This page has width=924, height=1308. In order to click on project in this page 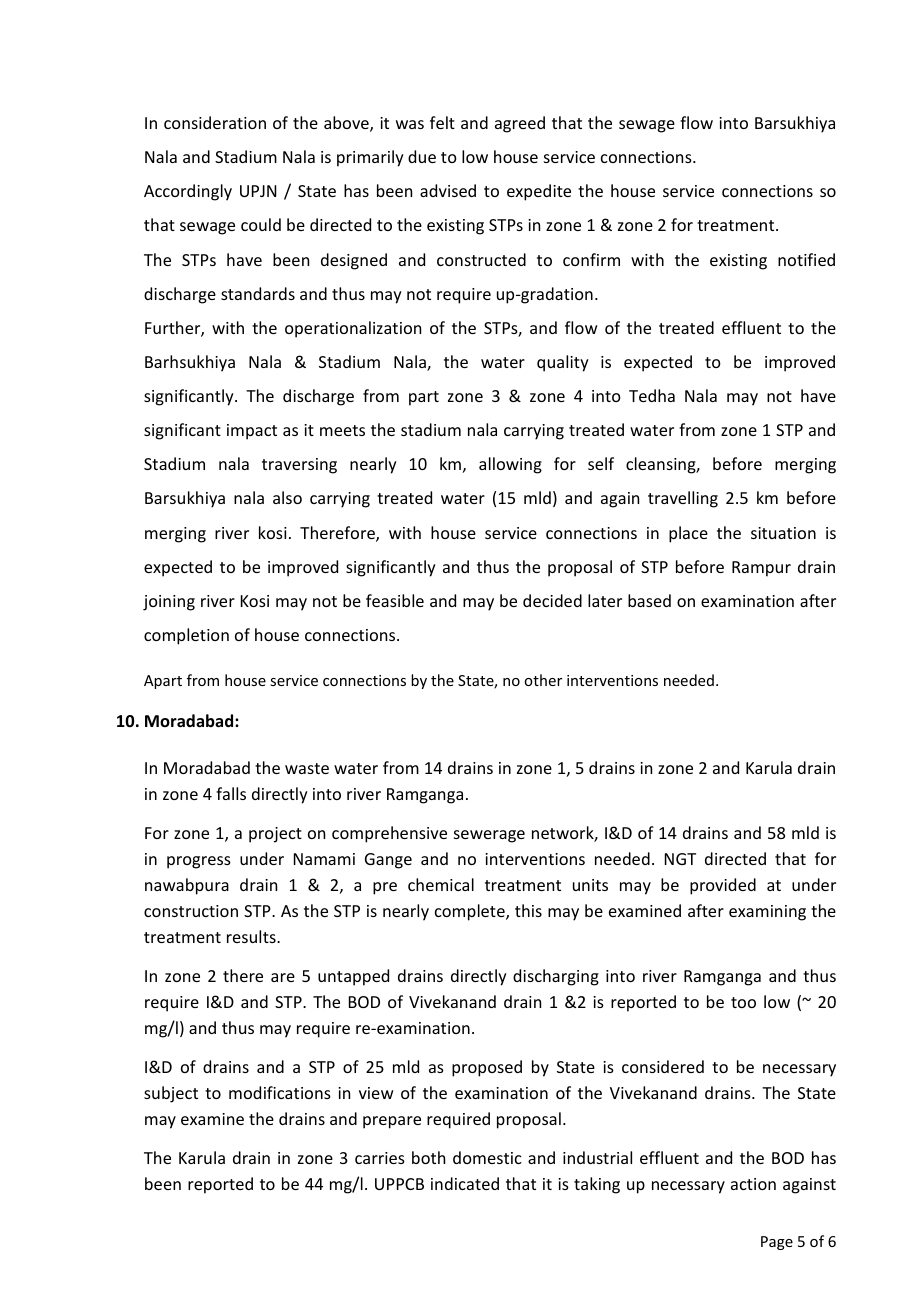, I will do `click(275, 835)`.
